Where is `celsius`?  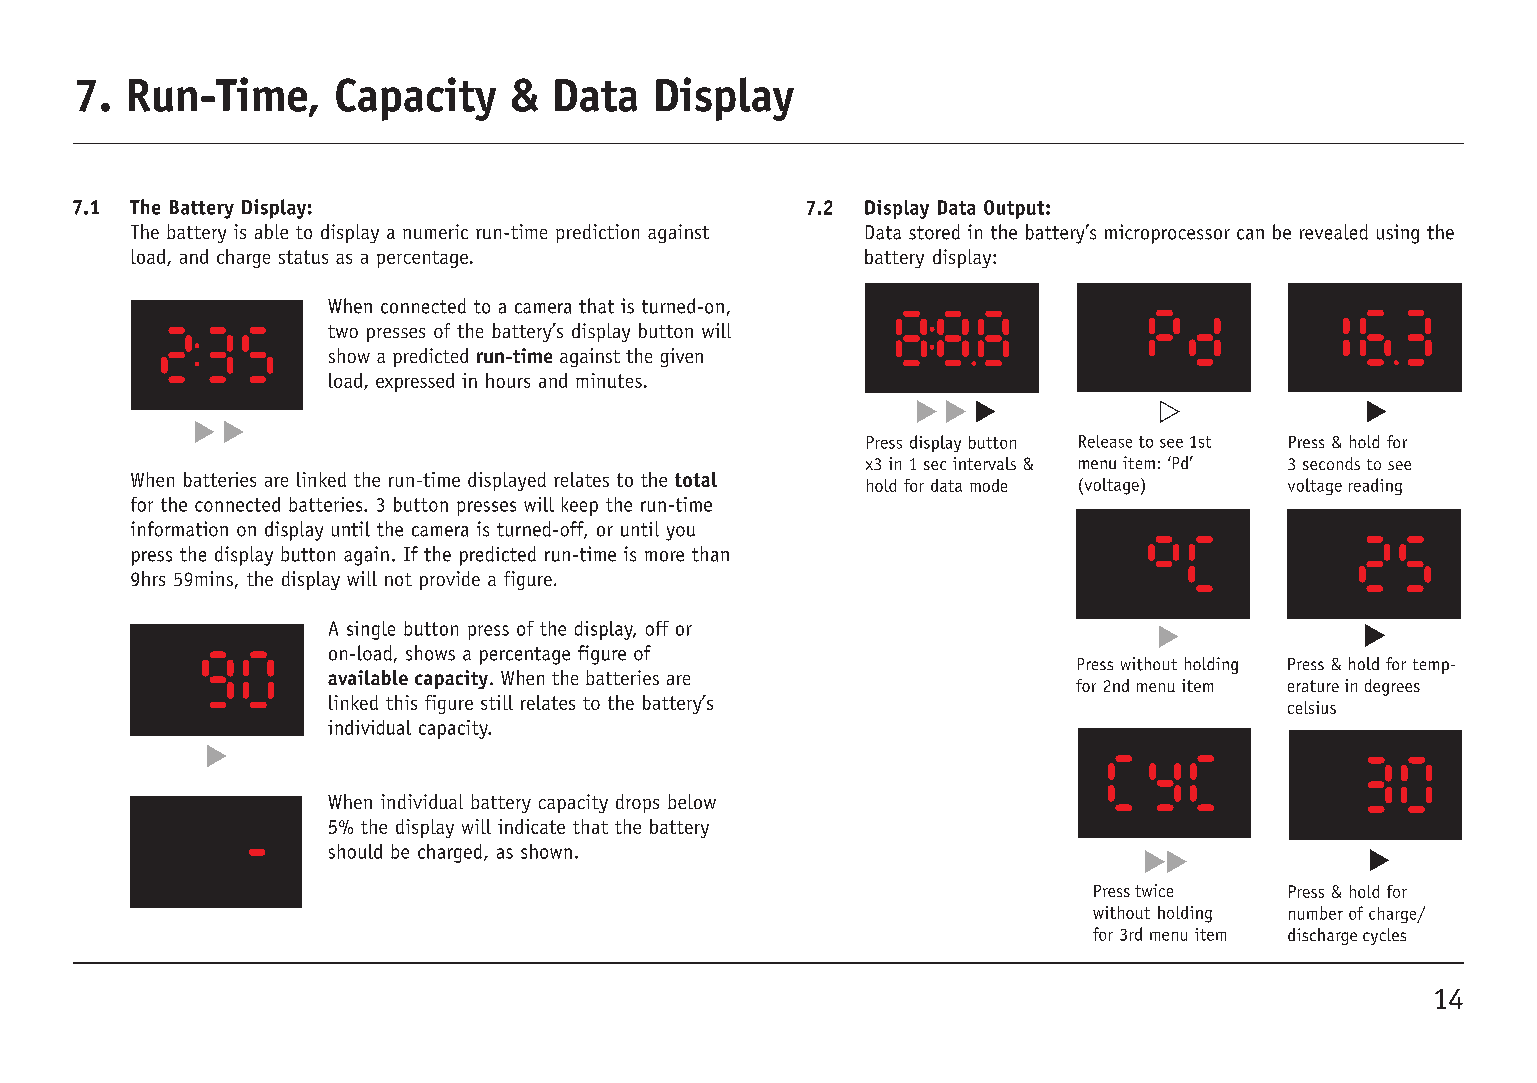 celsius is located at coordinates (1312, 707).
